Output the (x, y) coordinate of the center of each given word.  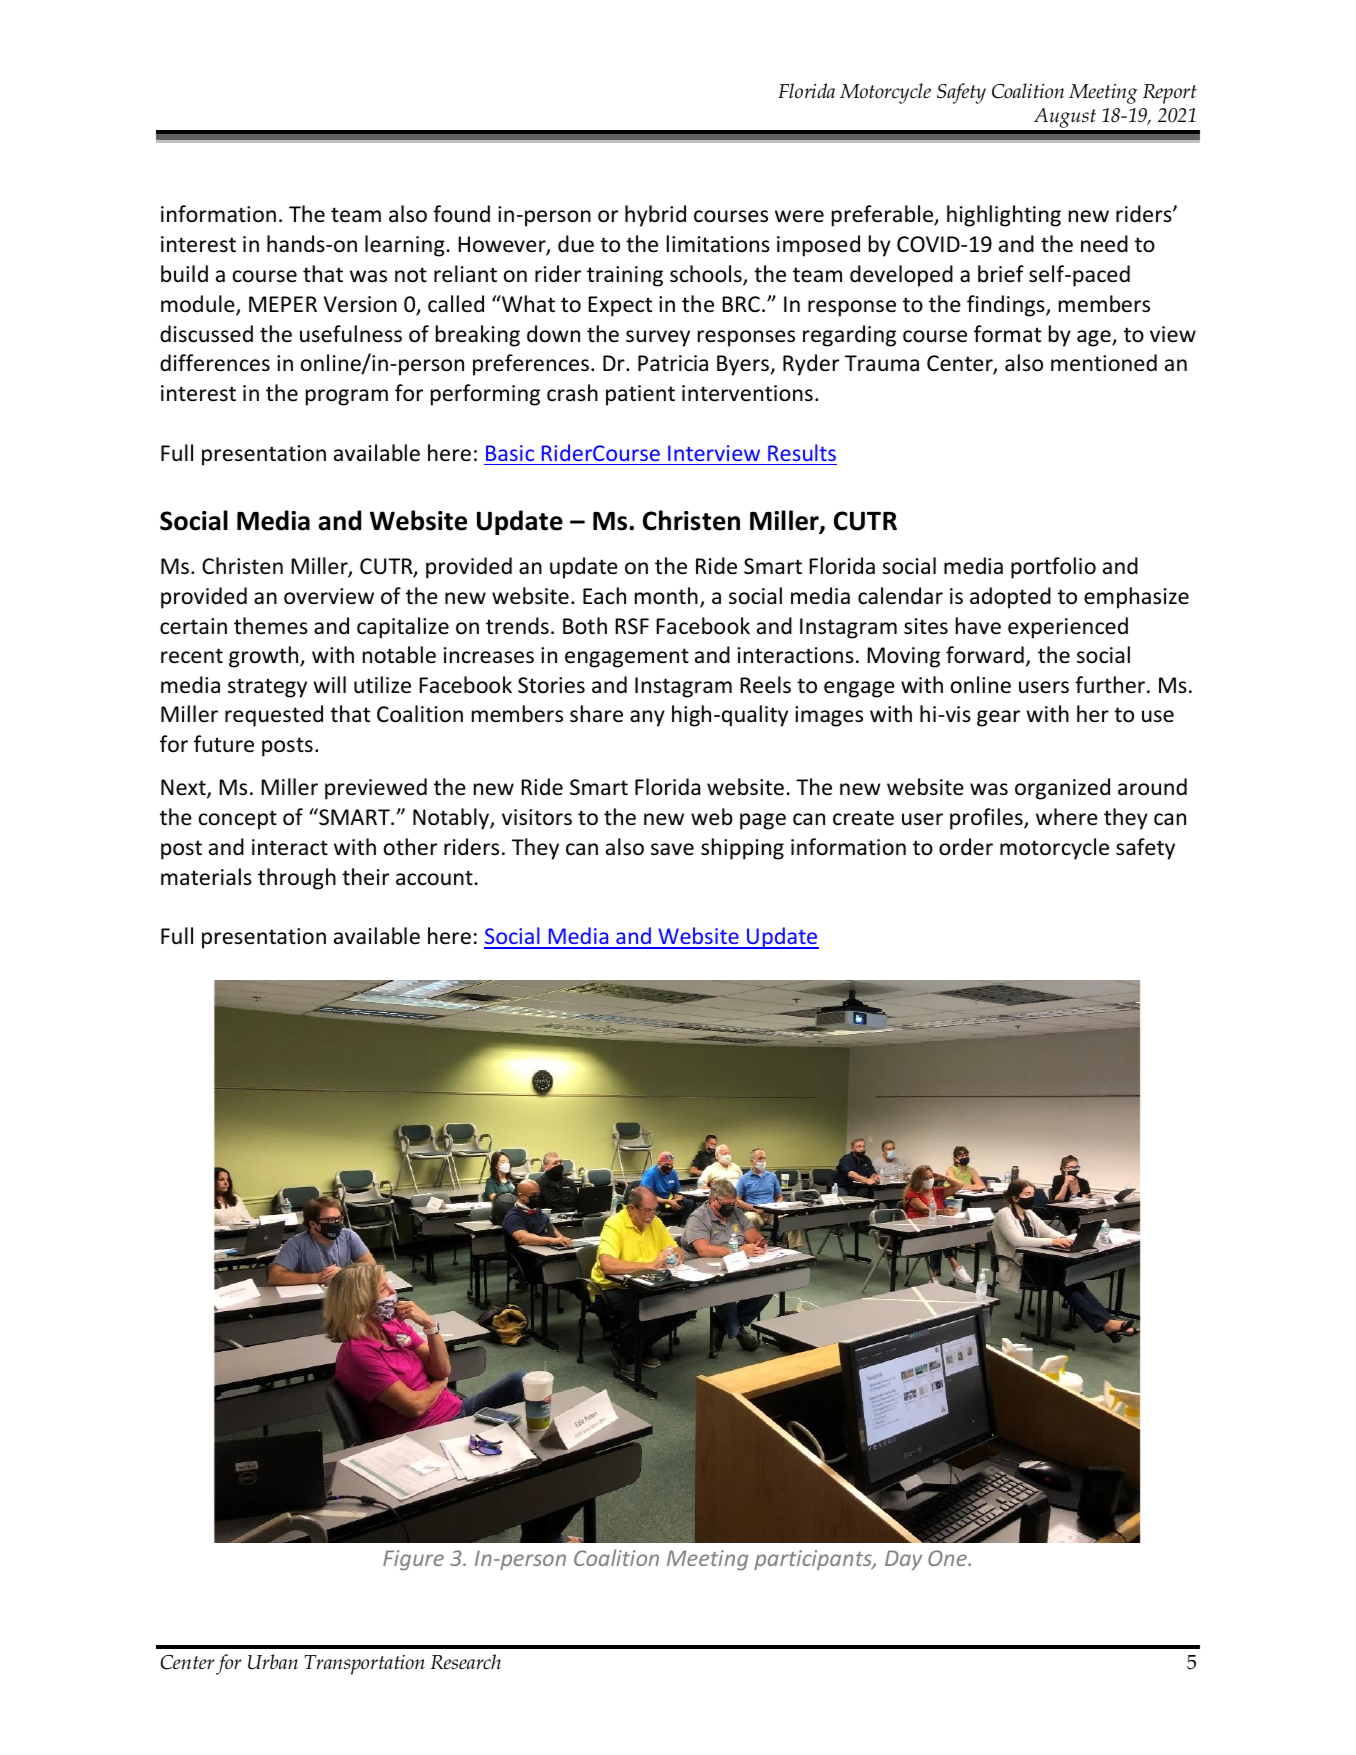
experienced (1068, 628)
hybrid (655, 216)
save (672, 849)
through (297, 879)
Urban (273, 1662)
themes (271, 625)
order (966, 847)
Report (1170, 94)
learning (405, 246)
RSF (632, 626)
